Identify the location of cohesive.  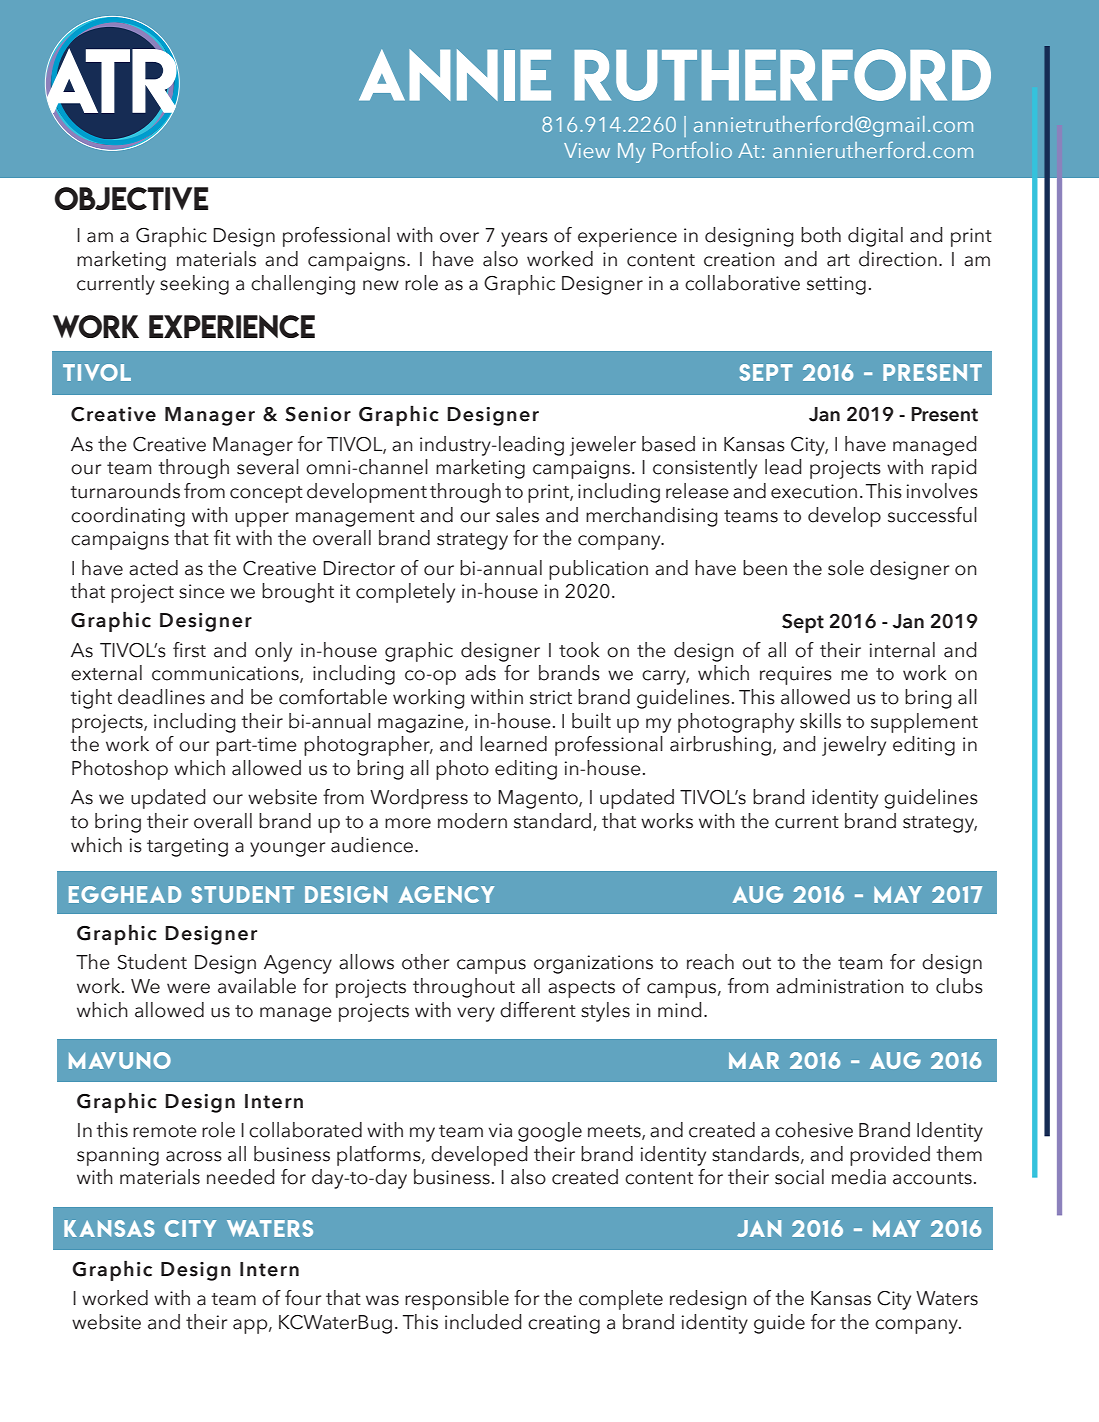
(814, 1130).
